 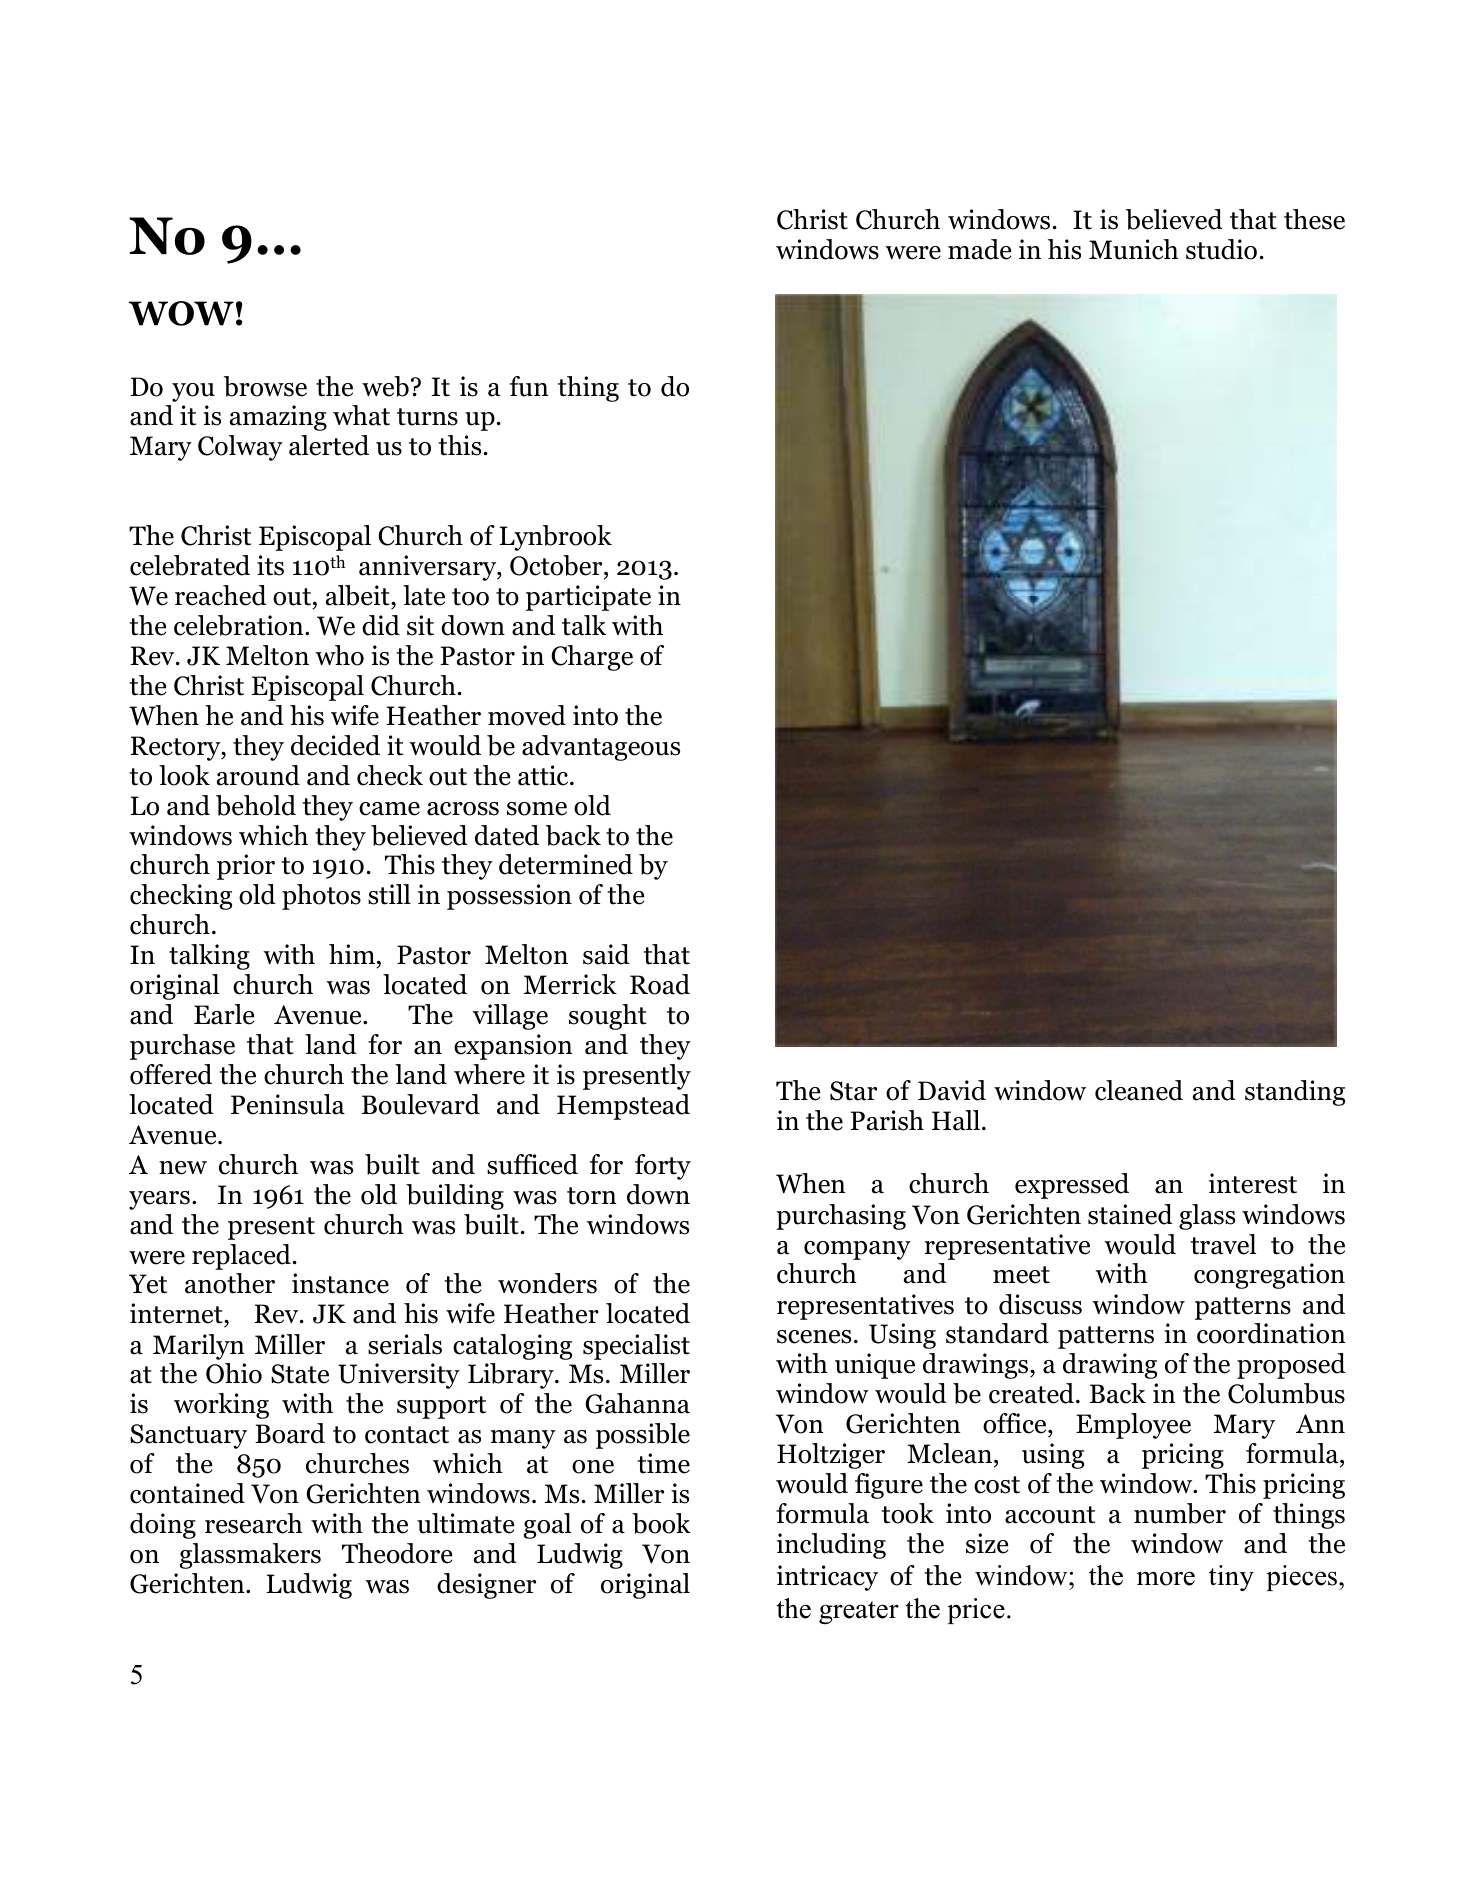 I want to click on more, so click(x=1166, y=1578).
